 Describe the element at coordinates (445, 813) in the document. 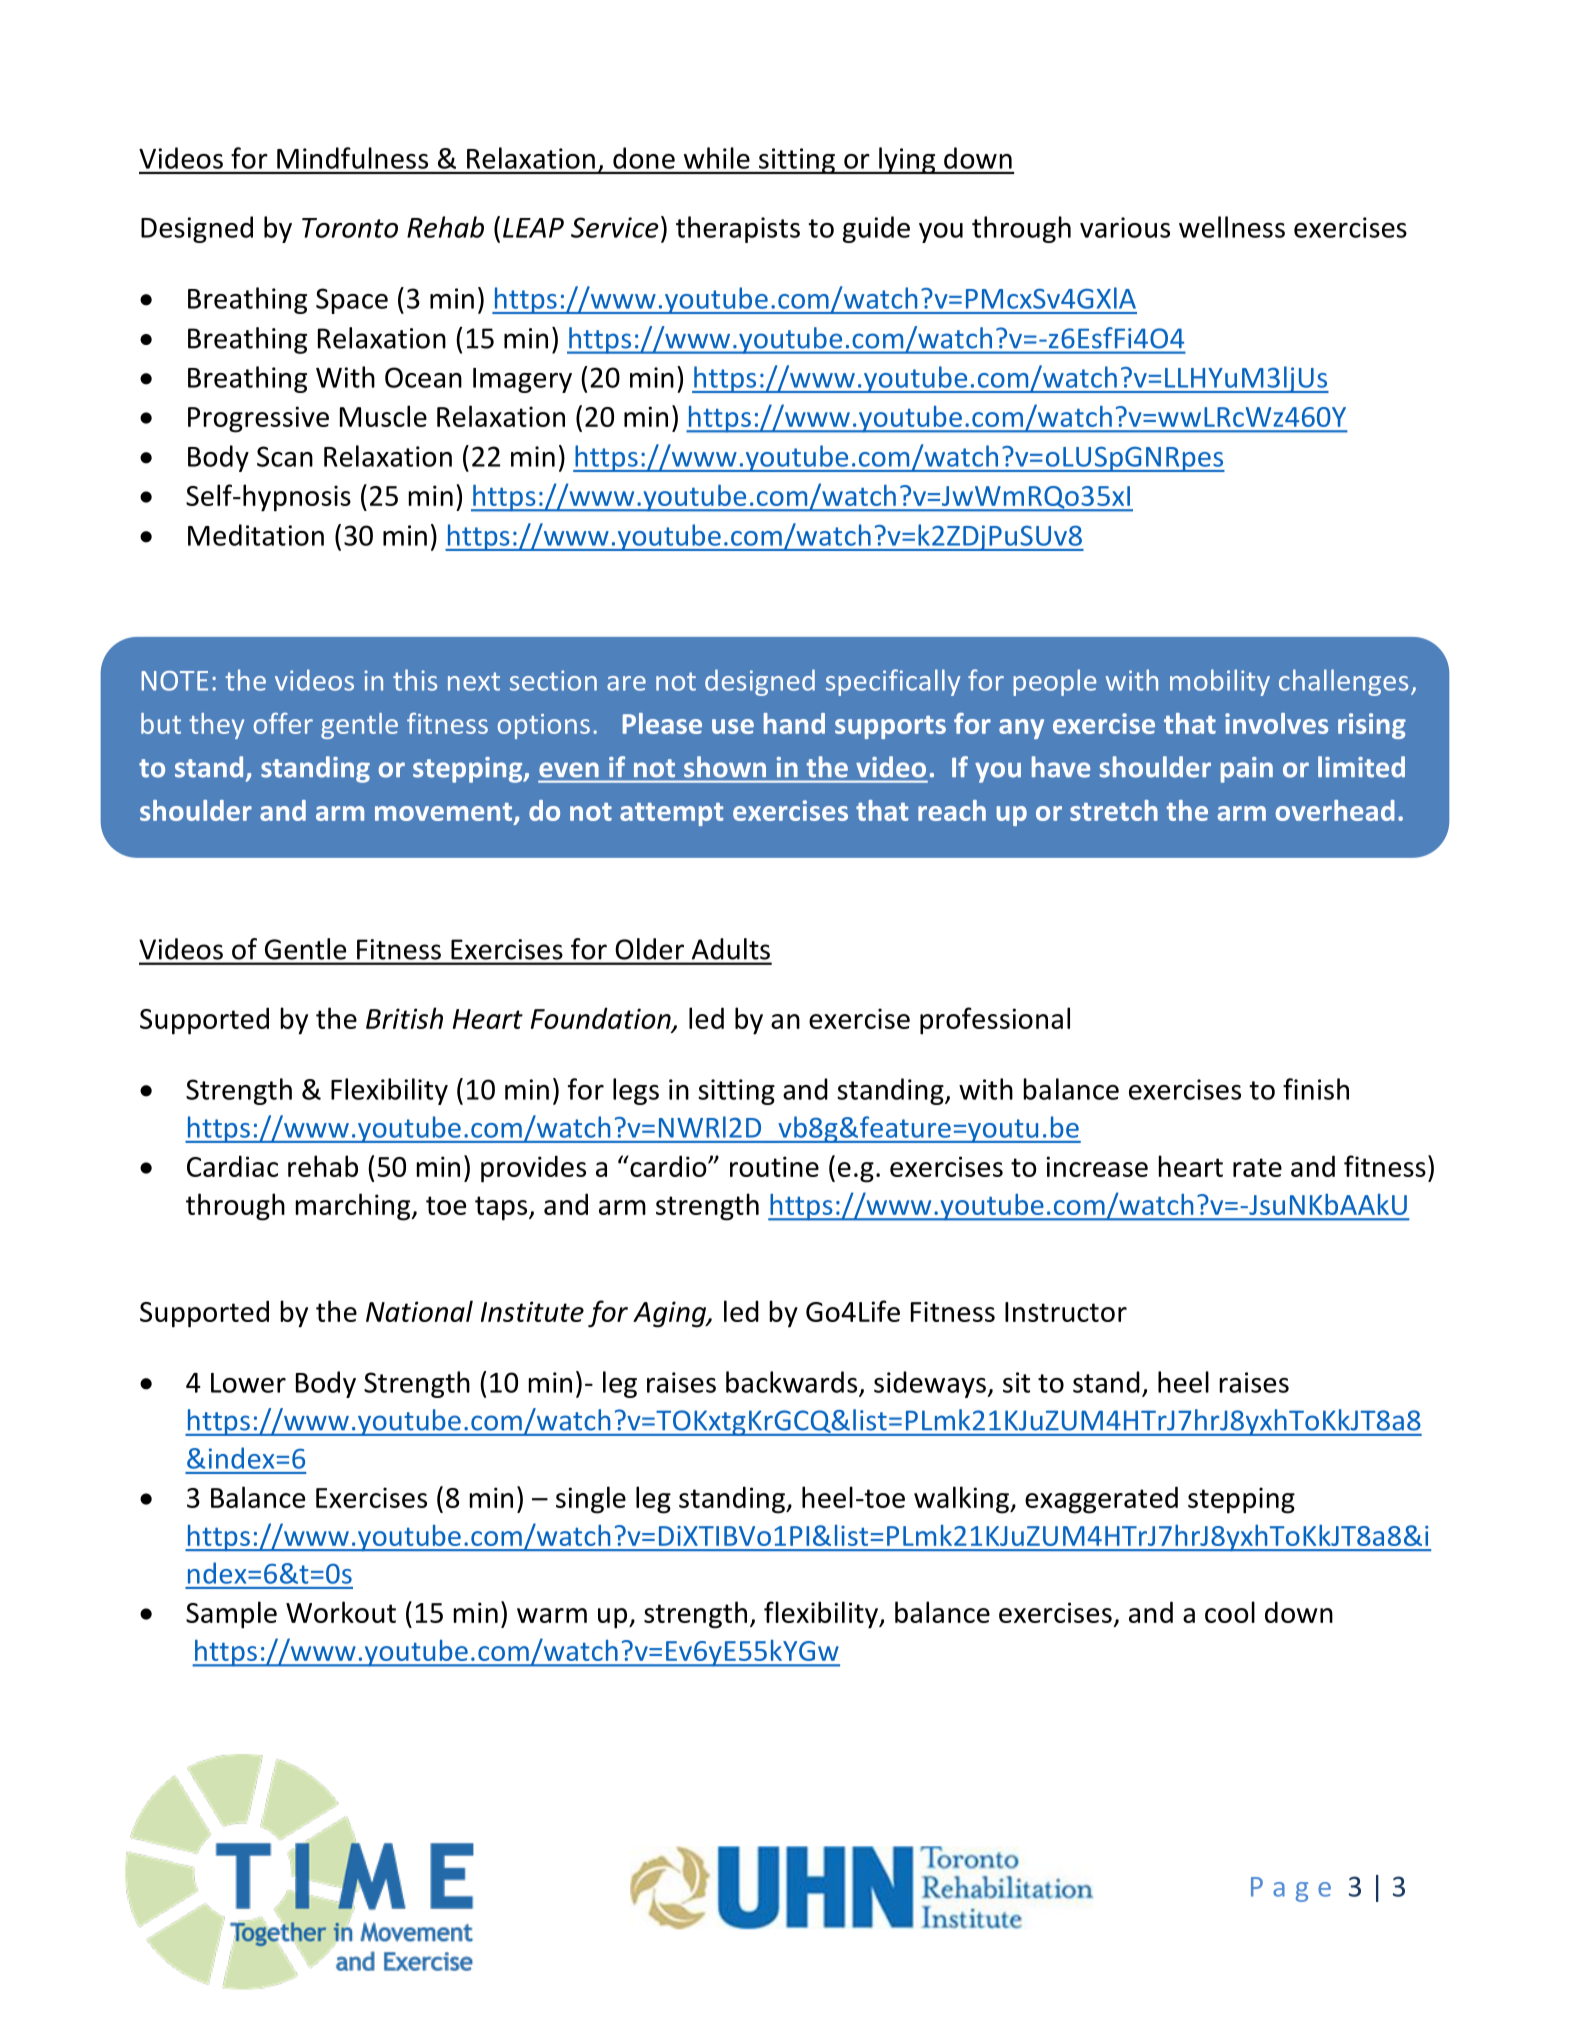

I see `movement` at that location.
